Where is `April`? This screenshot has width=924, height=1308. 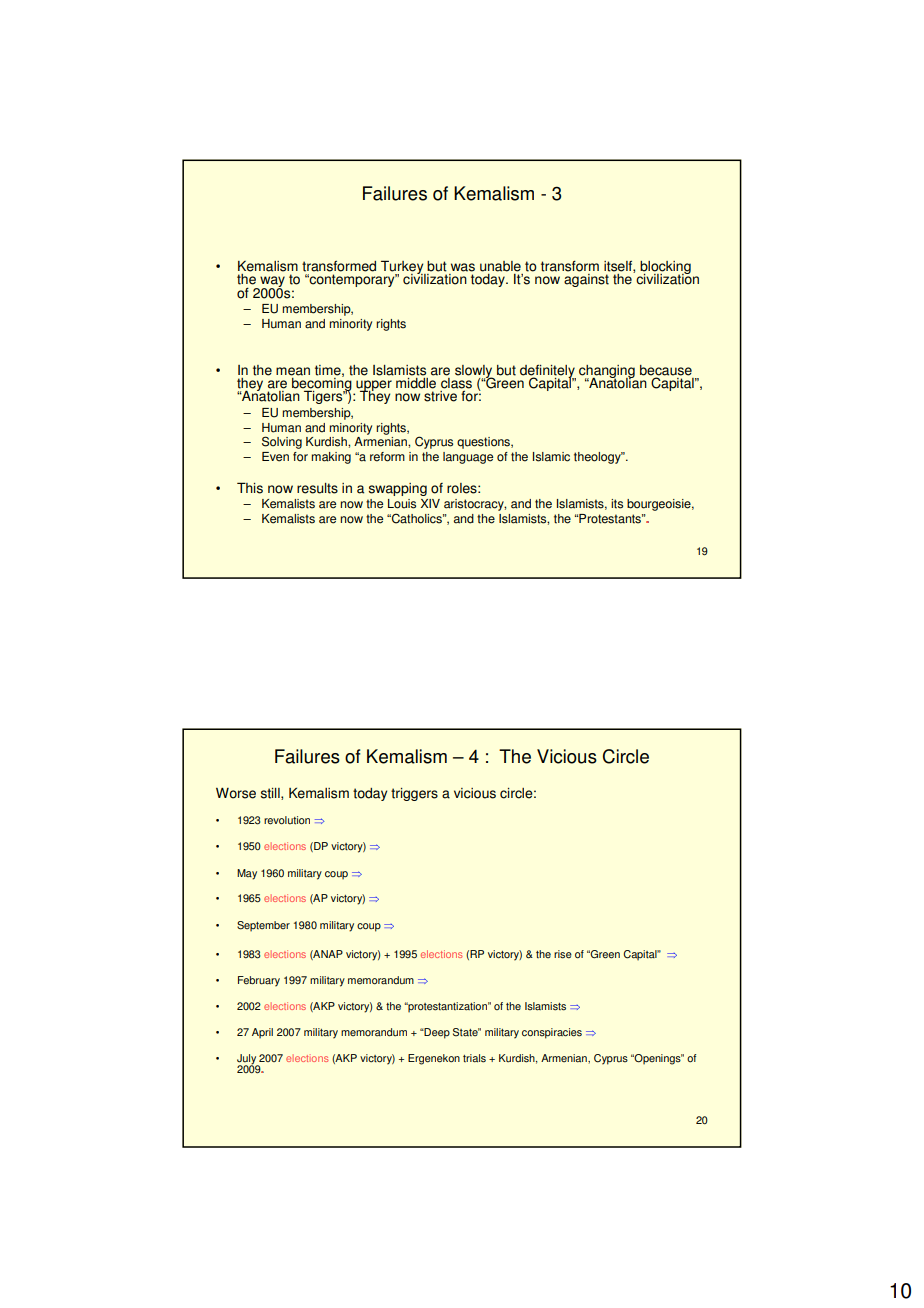 April is located at coordinates (262, 1033).
